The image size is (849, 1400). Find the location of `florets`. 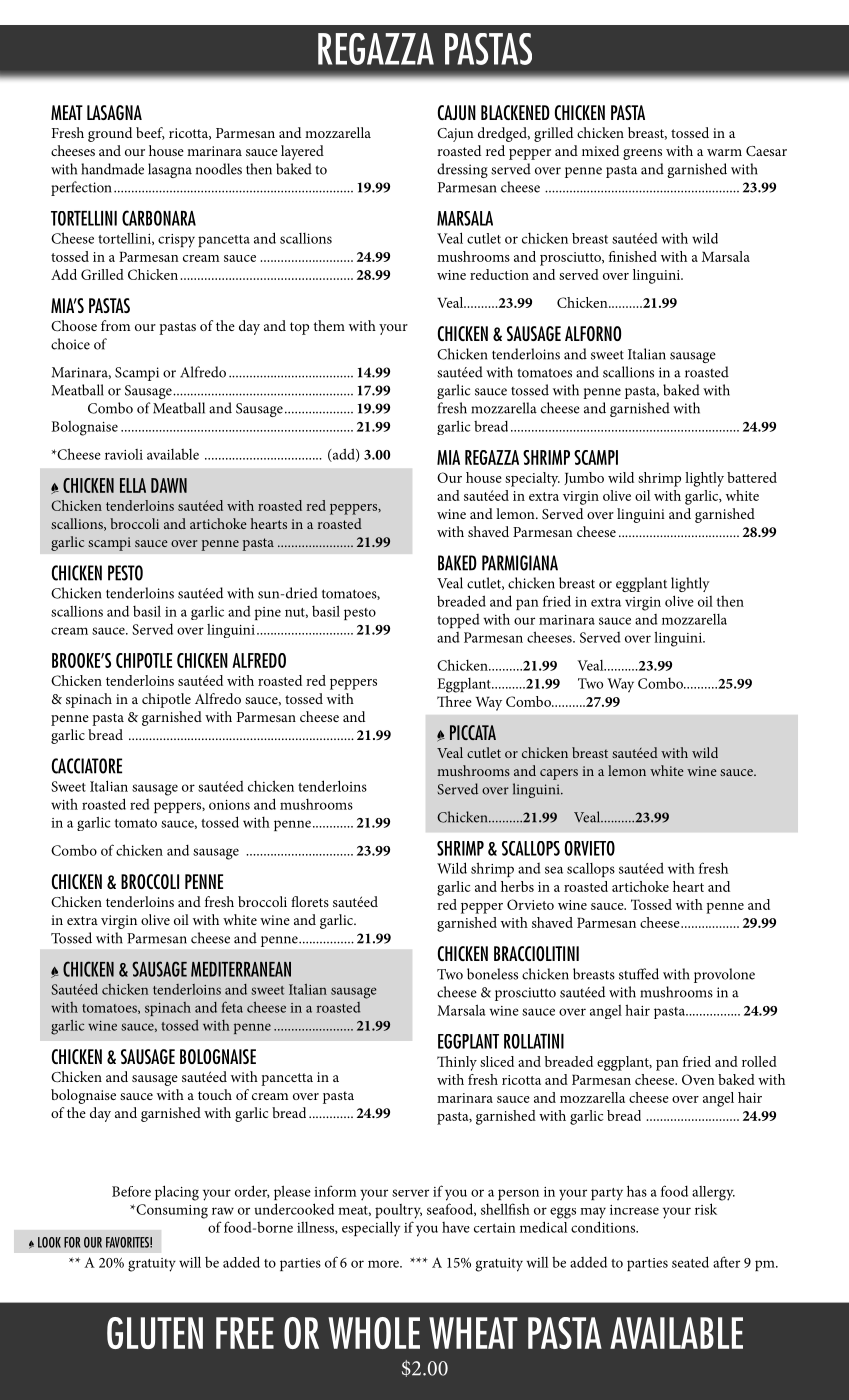

florets is located at coordinates (310, 901).
